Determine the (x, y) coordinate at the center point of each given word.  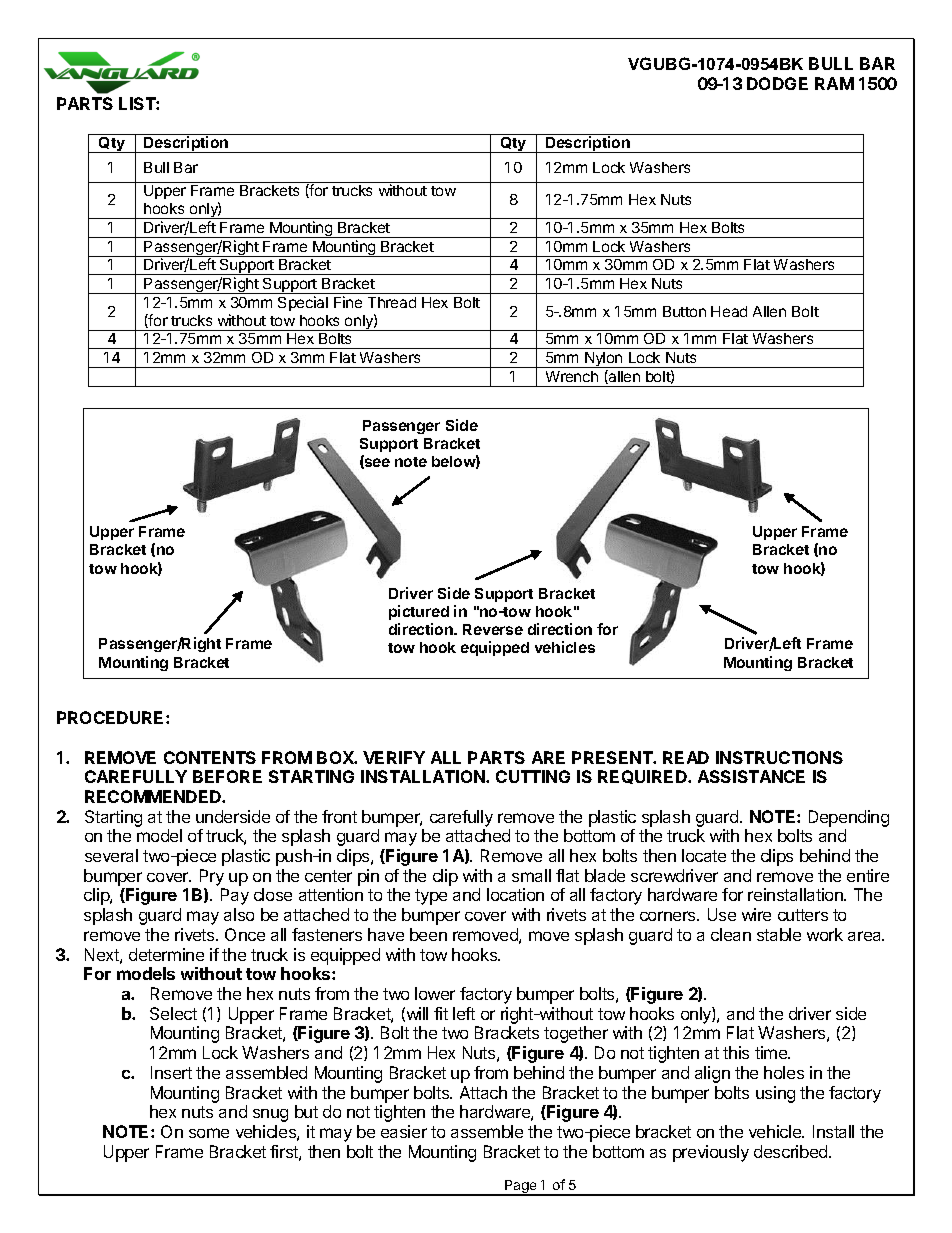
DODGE (777, 83)
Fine (348, 302)
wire (756, 914)
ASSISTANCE (751, 776)
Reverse (493, 629)
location (515, 894)
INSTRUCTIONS (779, 757)
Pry (212, 877)
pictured (419, 612)
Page (521, 1188)
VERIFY (394, 757)
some (209, 1133)
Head (729, 311)
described (792, 1151)
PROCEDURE (112, 717)
